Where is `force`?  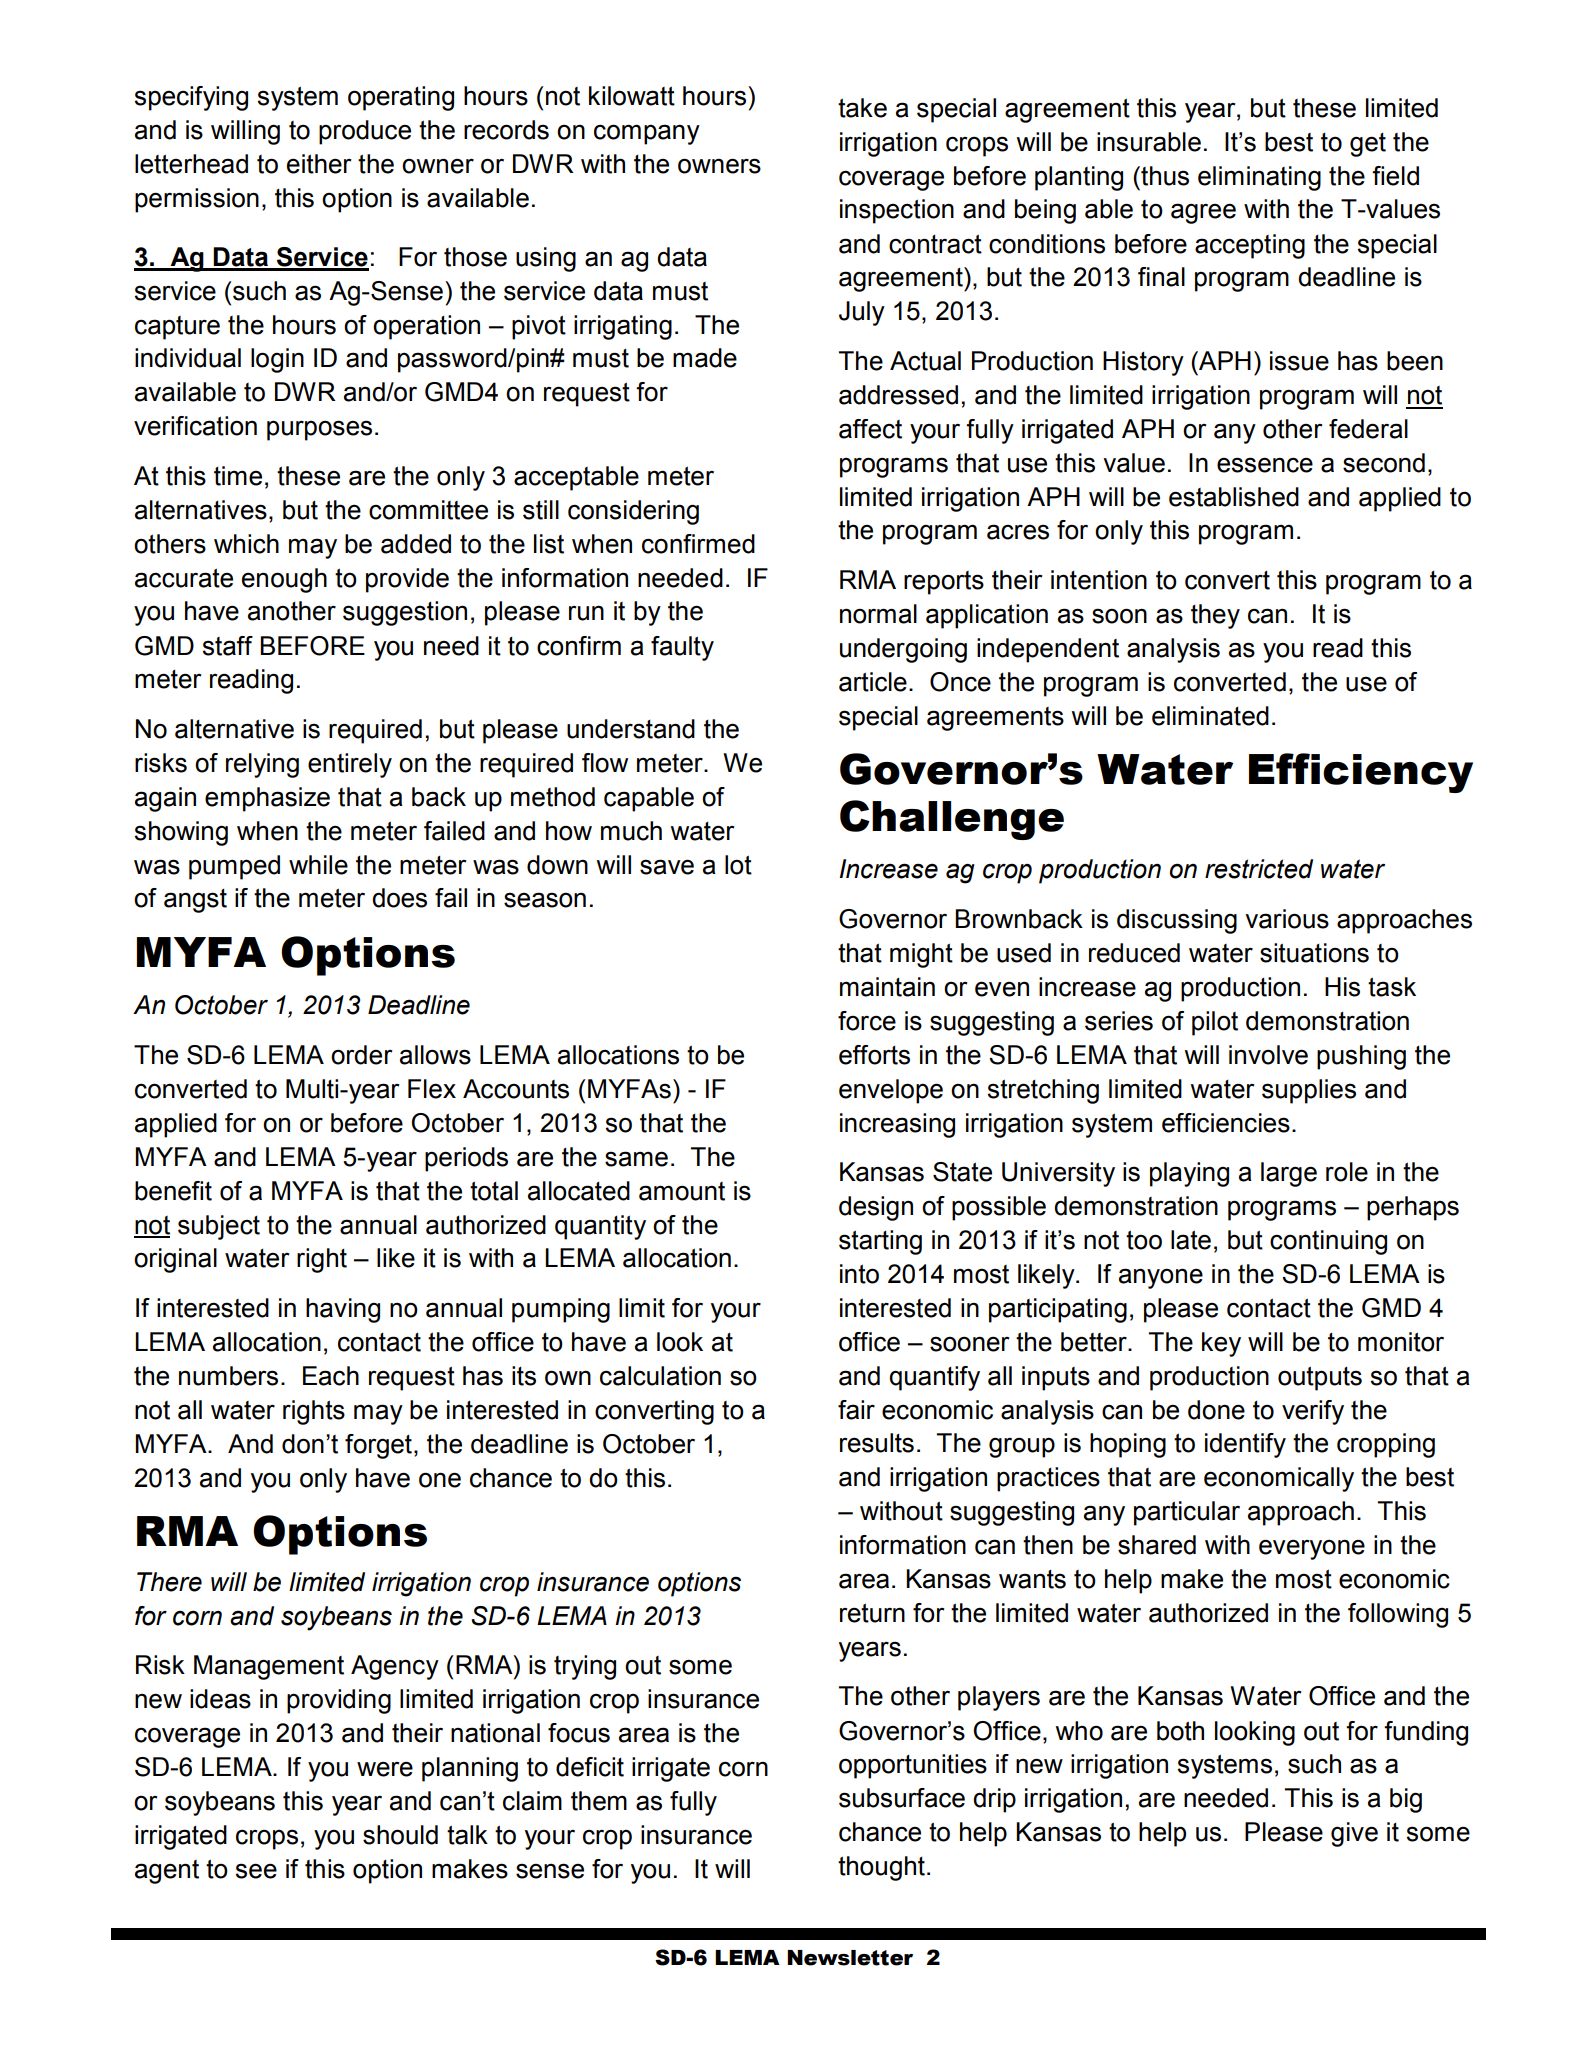 force is located at coordinates (867, 1021).
